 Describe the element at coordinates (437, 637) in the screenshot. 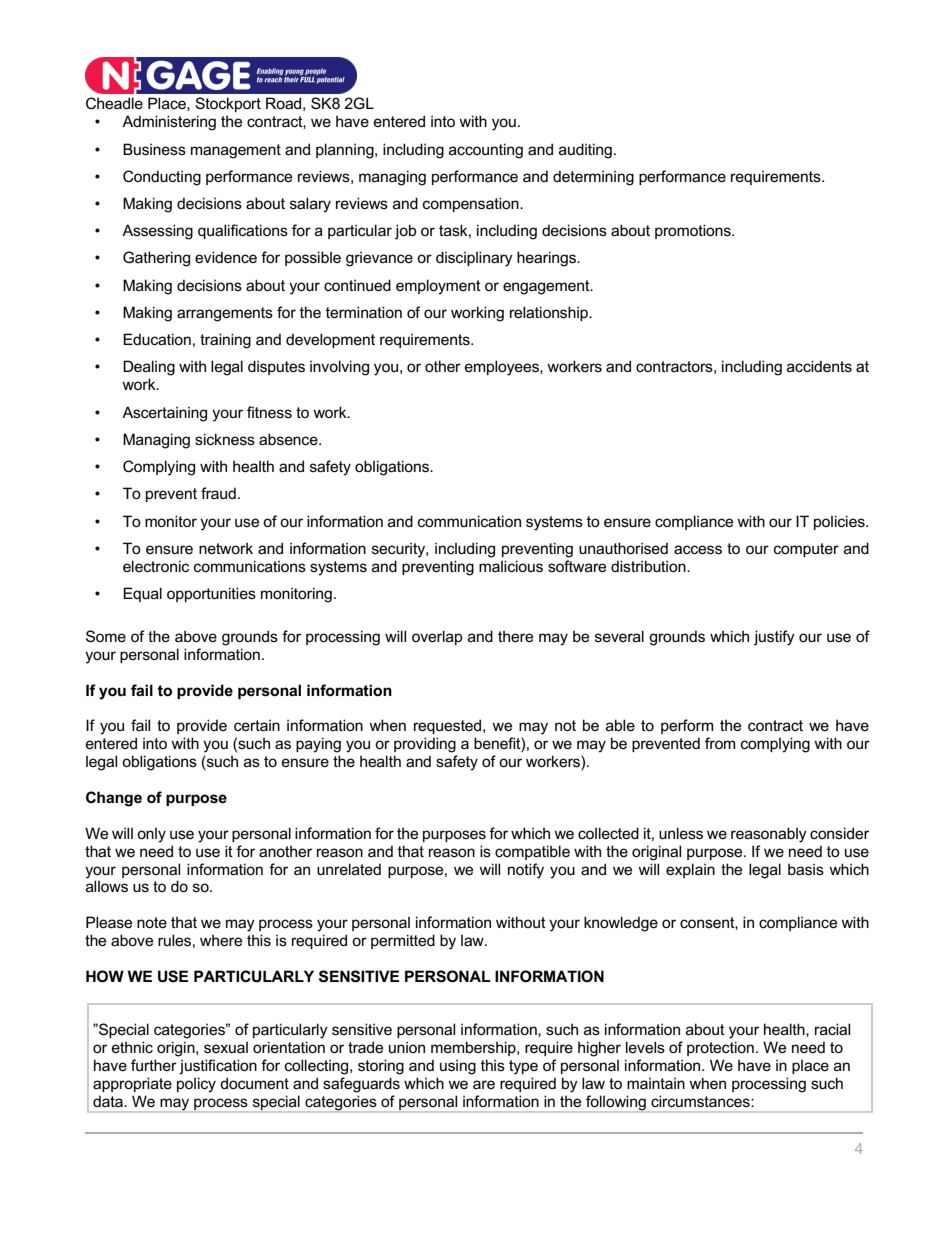

I see `overlap` at that location.
